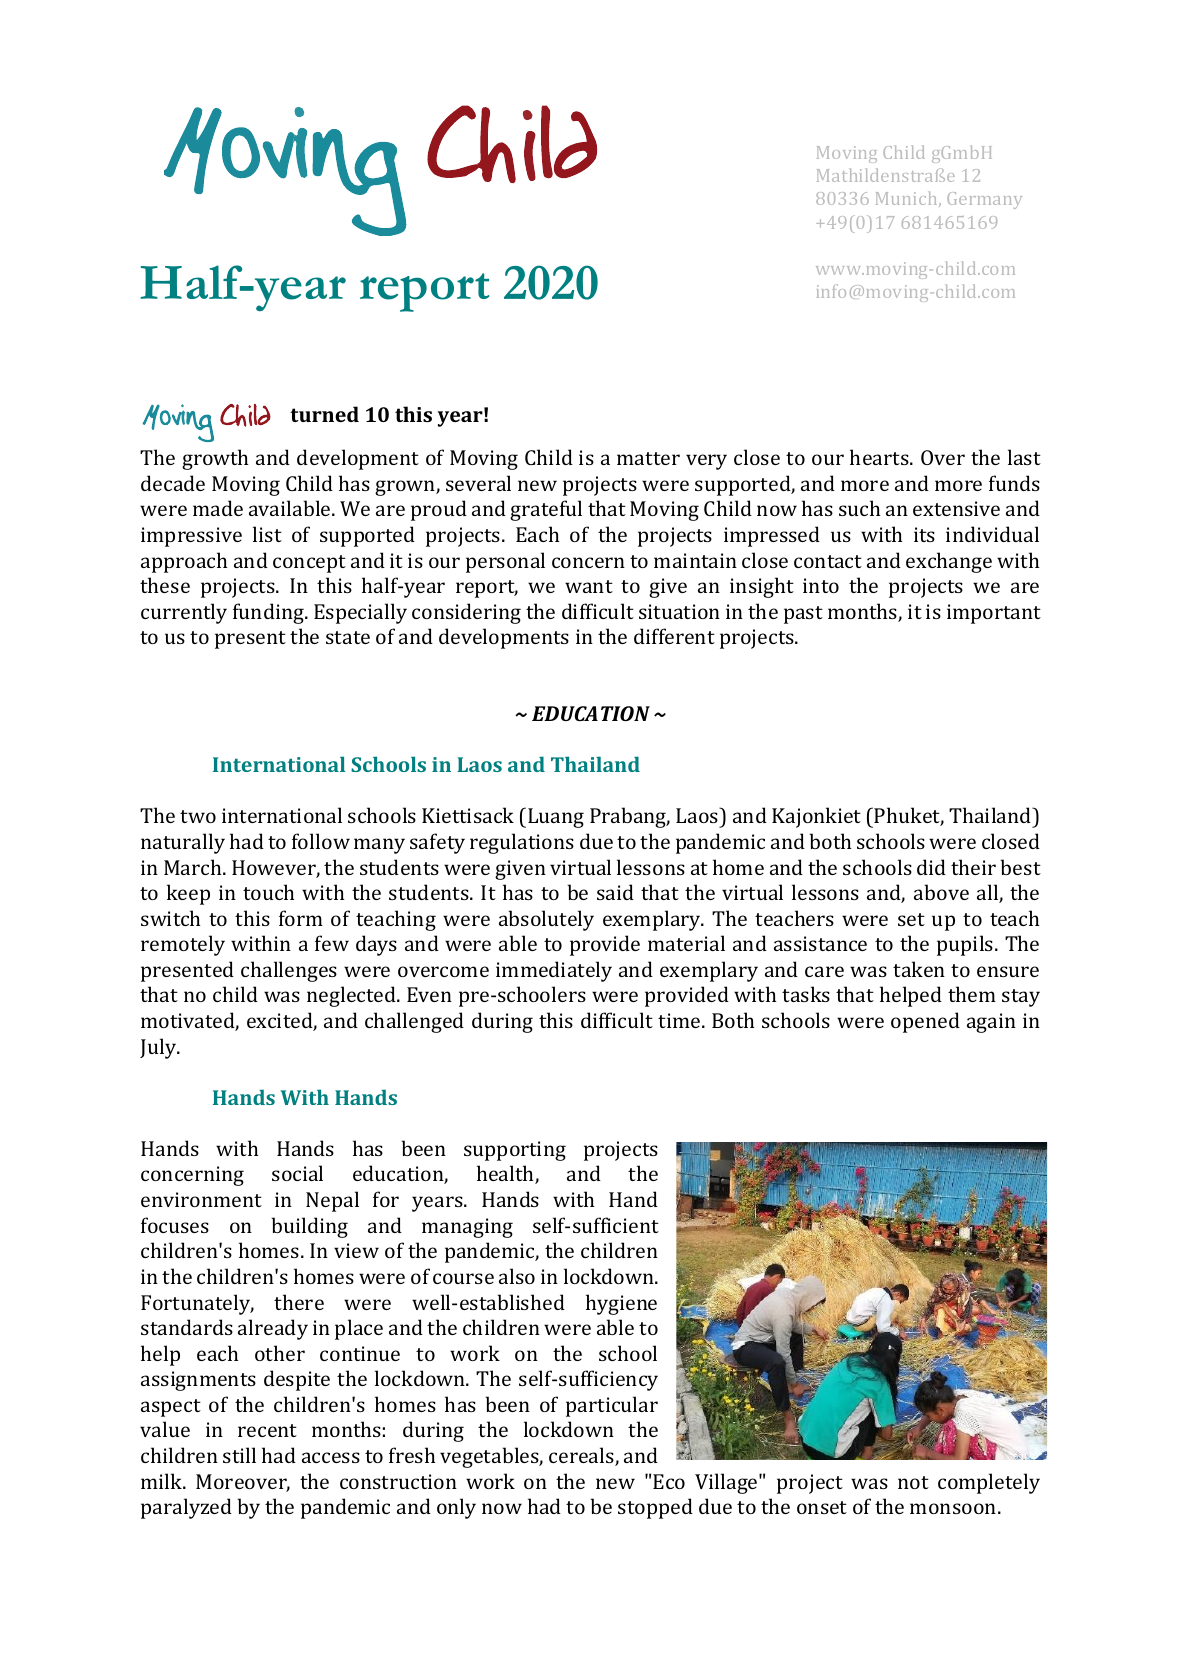 The image size is (1181, 1670). Describe the element at coordinates (924, 534) in the image. I see `its` at that location.
